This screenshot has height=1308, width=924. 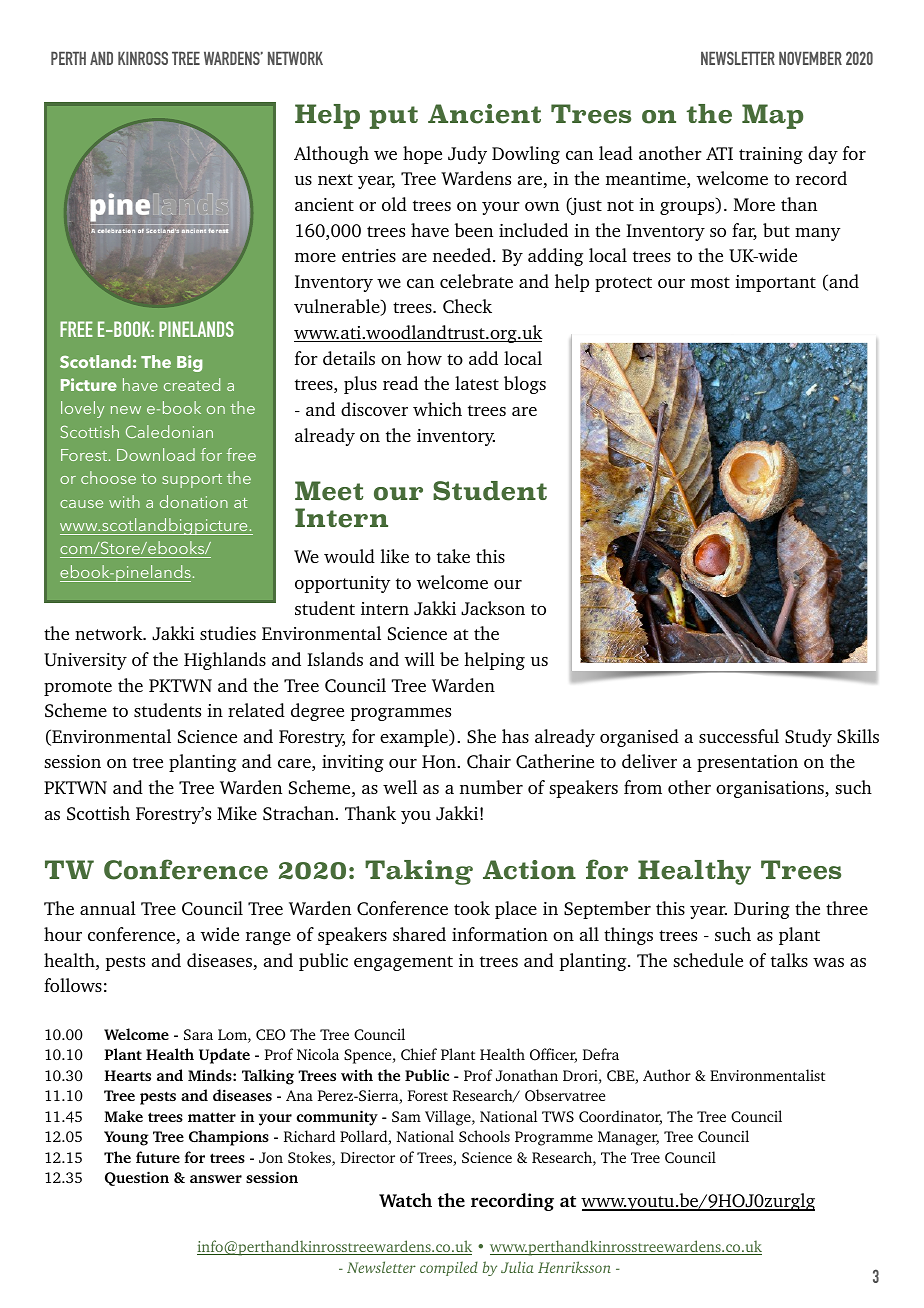 I want to click on donation, so click(x=194, y=501).
